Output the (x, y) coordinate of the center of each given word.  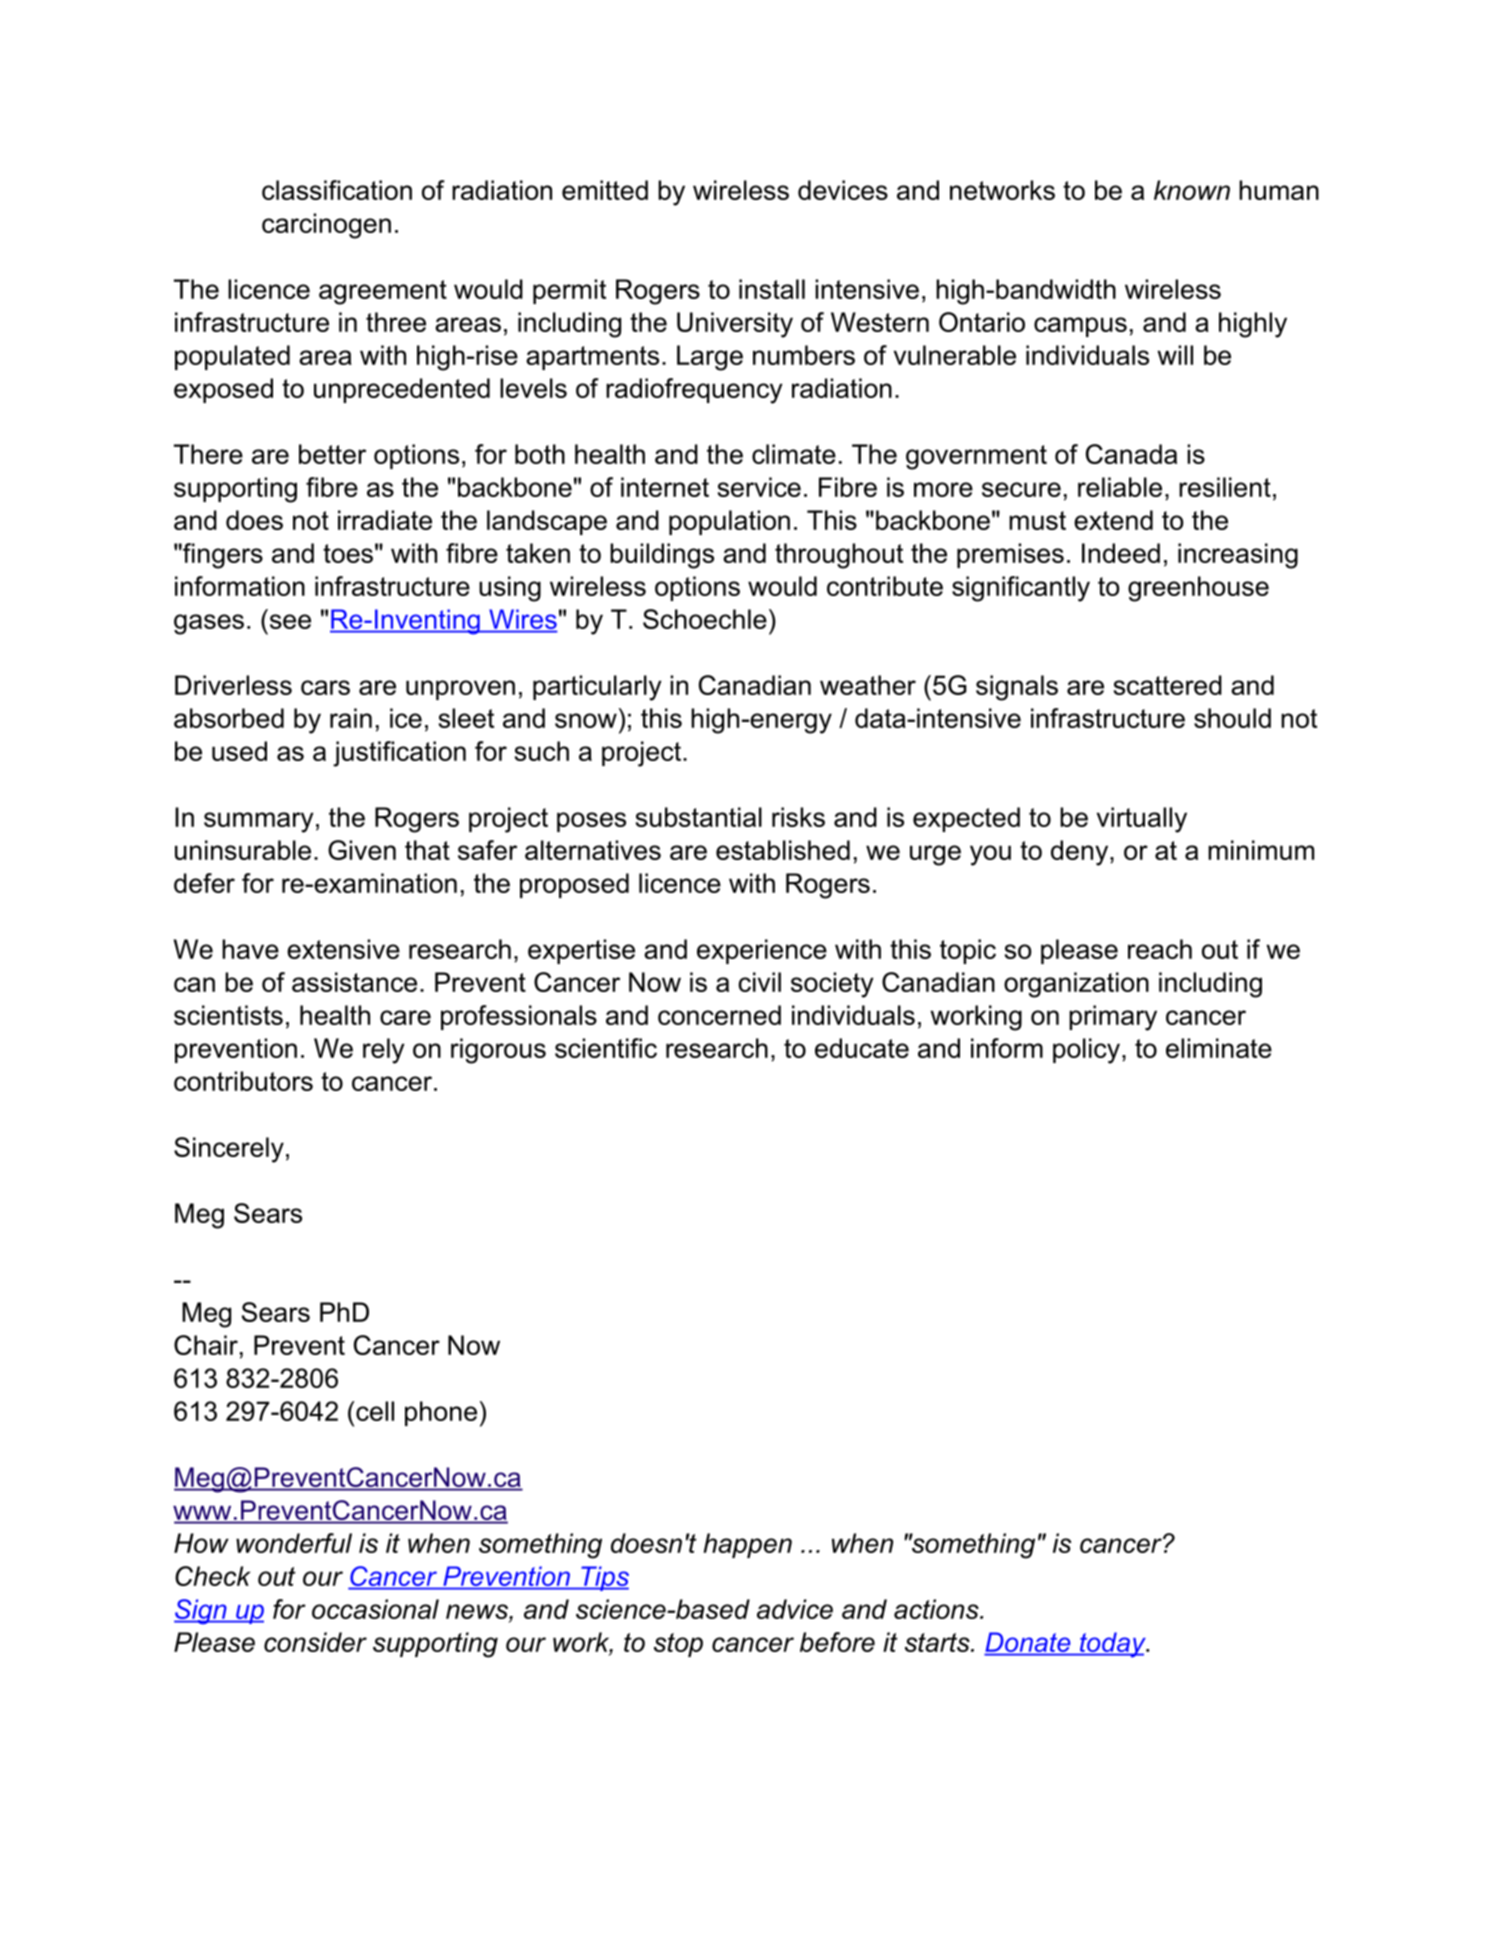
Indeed (1121, 553)
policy (1086, 1051)
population (729, 522)
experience (762, 951)
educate (862, 1048)
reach (1160, 949)
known (1192, 190)
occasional (375, 1609)
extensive (343, 949)
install (772, 289)
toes (348, 553)
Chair (206, 1345)
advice (795, 1609)
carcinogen (326, 226)
